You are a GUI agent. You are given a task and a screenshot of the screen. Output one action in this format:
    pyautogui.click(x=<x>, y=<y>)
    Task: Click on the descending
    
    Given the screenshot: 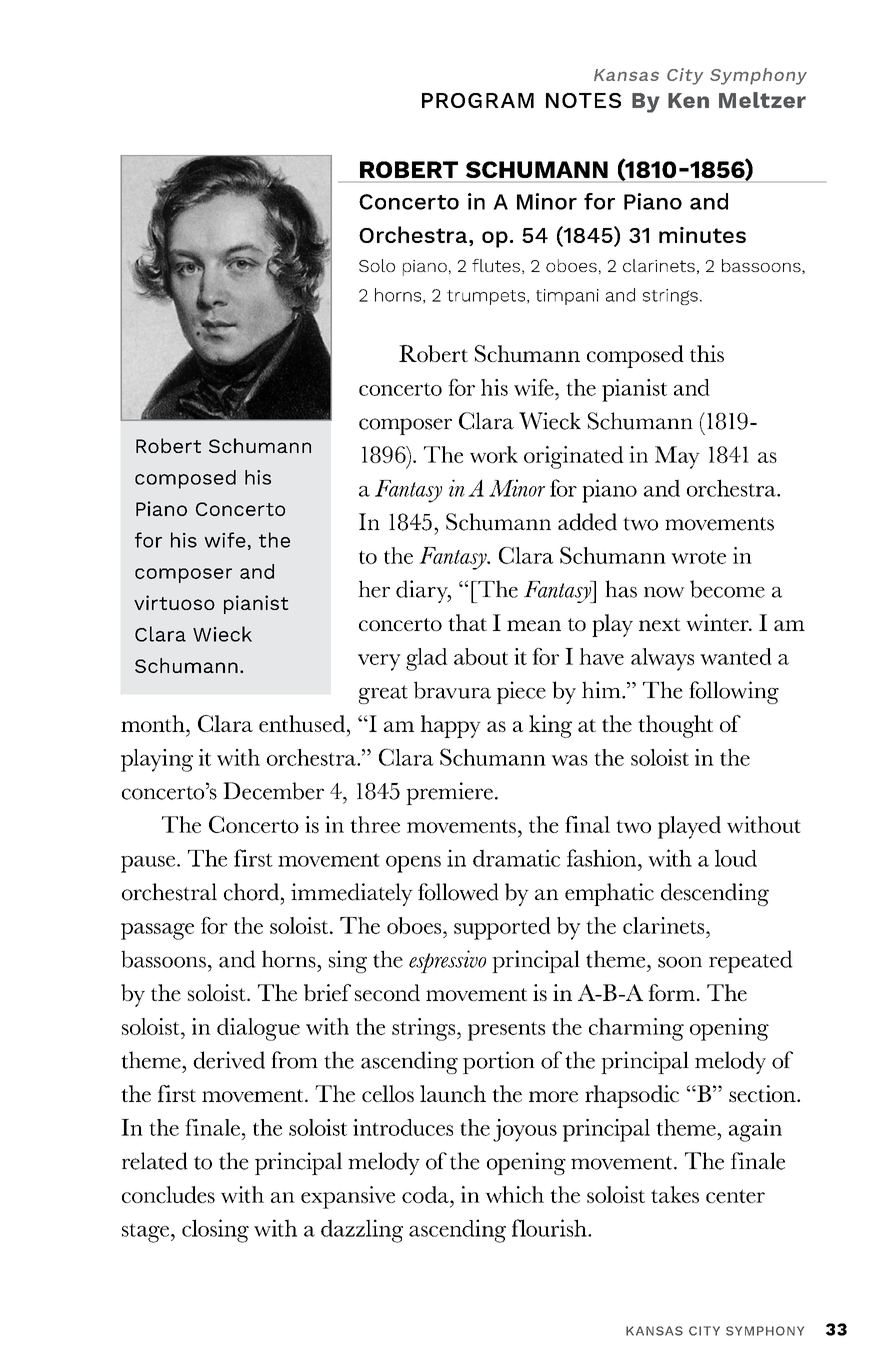 What is the action you would take?
    pyautogui.click(x=715, y=894)
